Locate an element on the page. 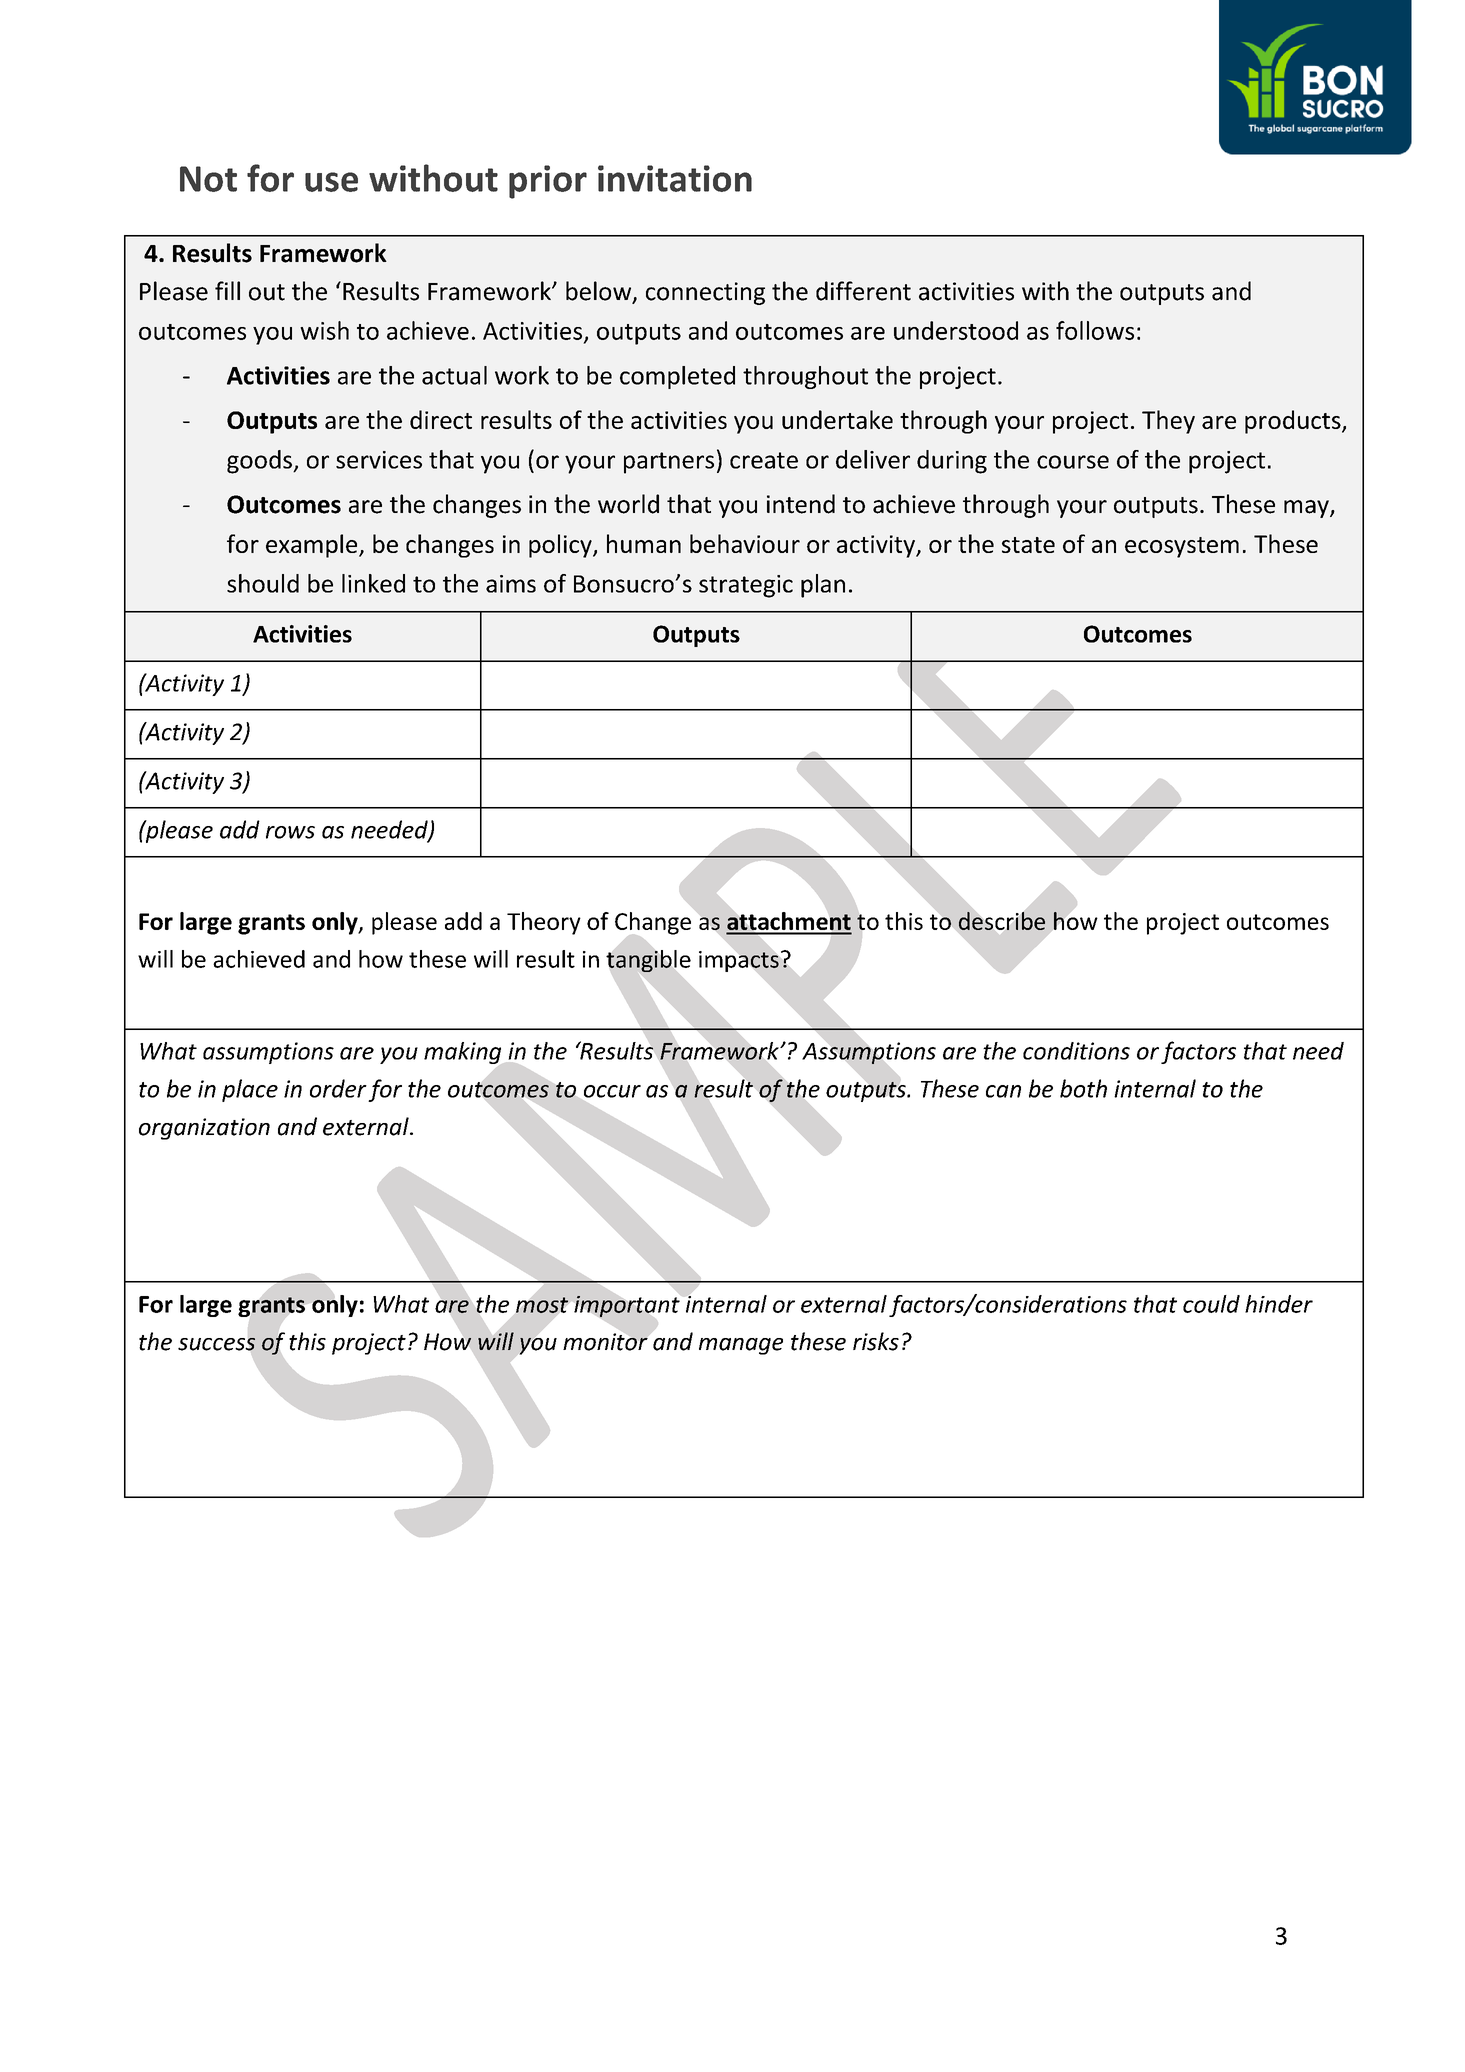  success is located at coordinates (217, 1344).
